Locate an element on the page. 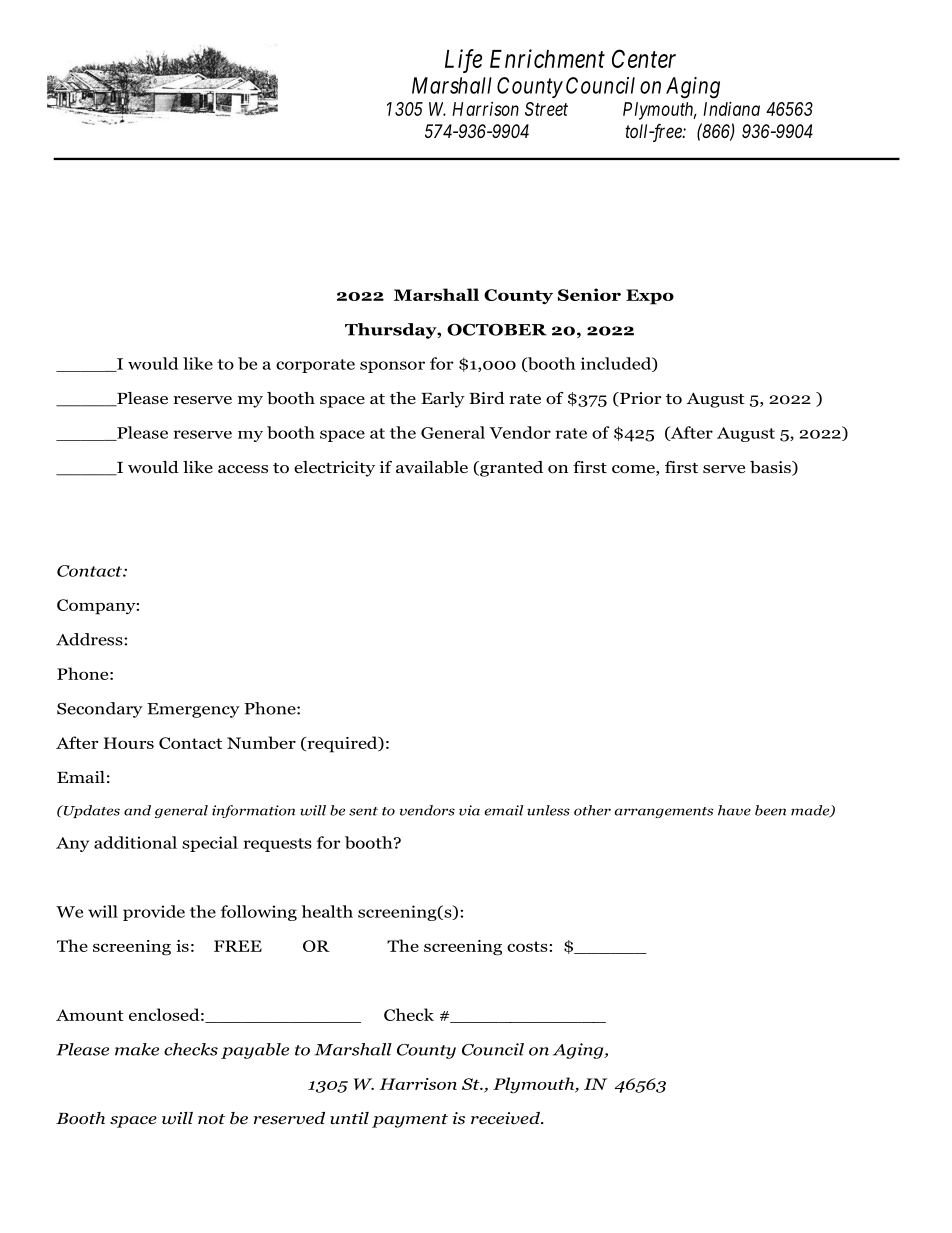  basis is located at coordinates (771, 468).
